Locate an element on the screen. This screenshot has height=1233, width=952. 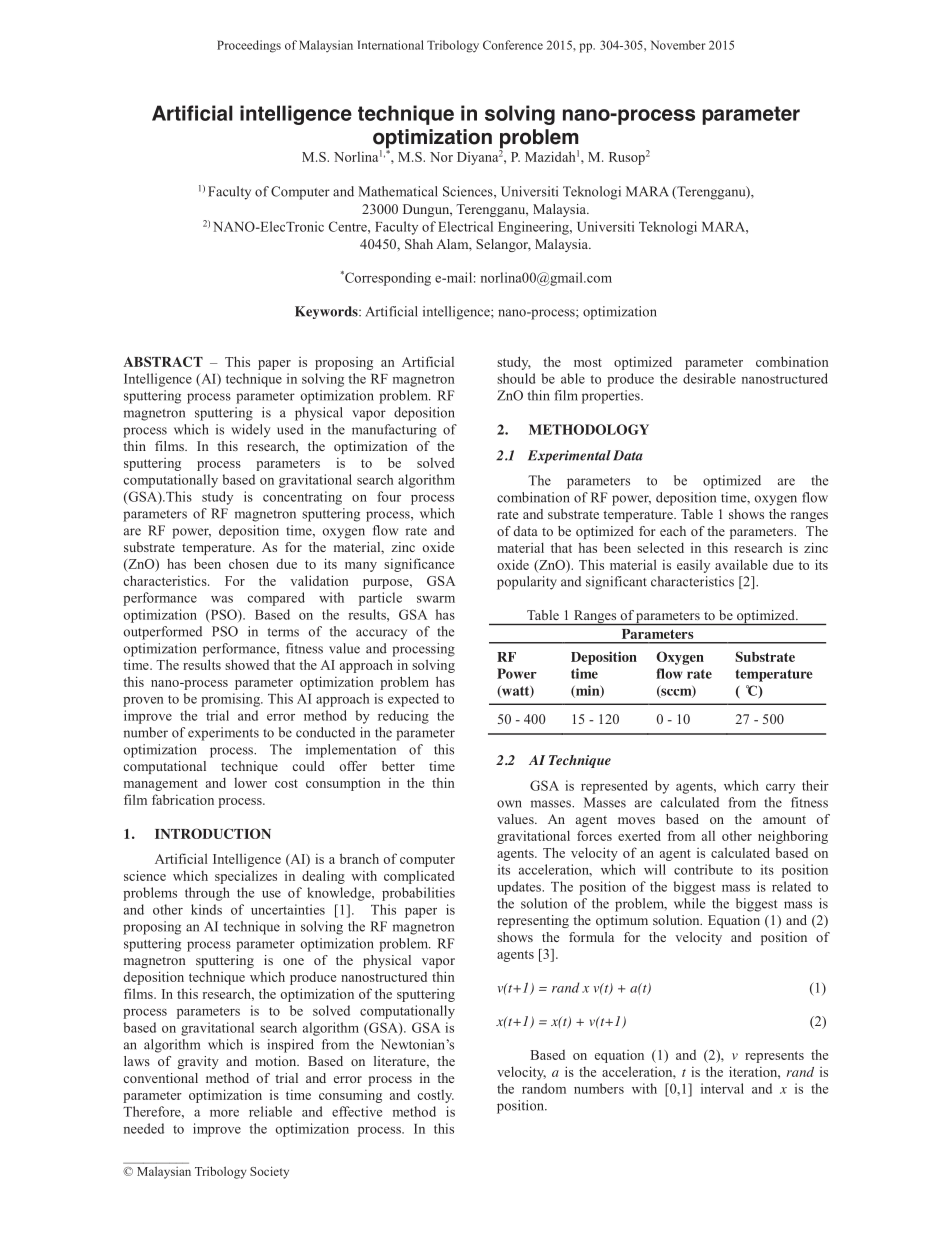
lower is located at coordinates (250, 783).
